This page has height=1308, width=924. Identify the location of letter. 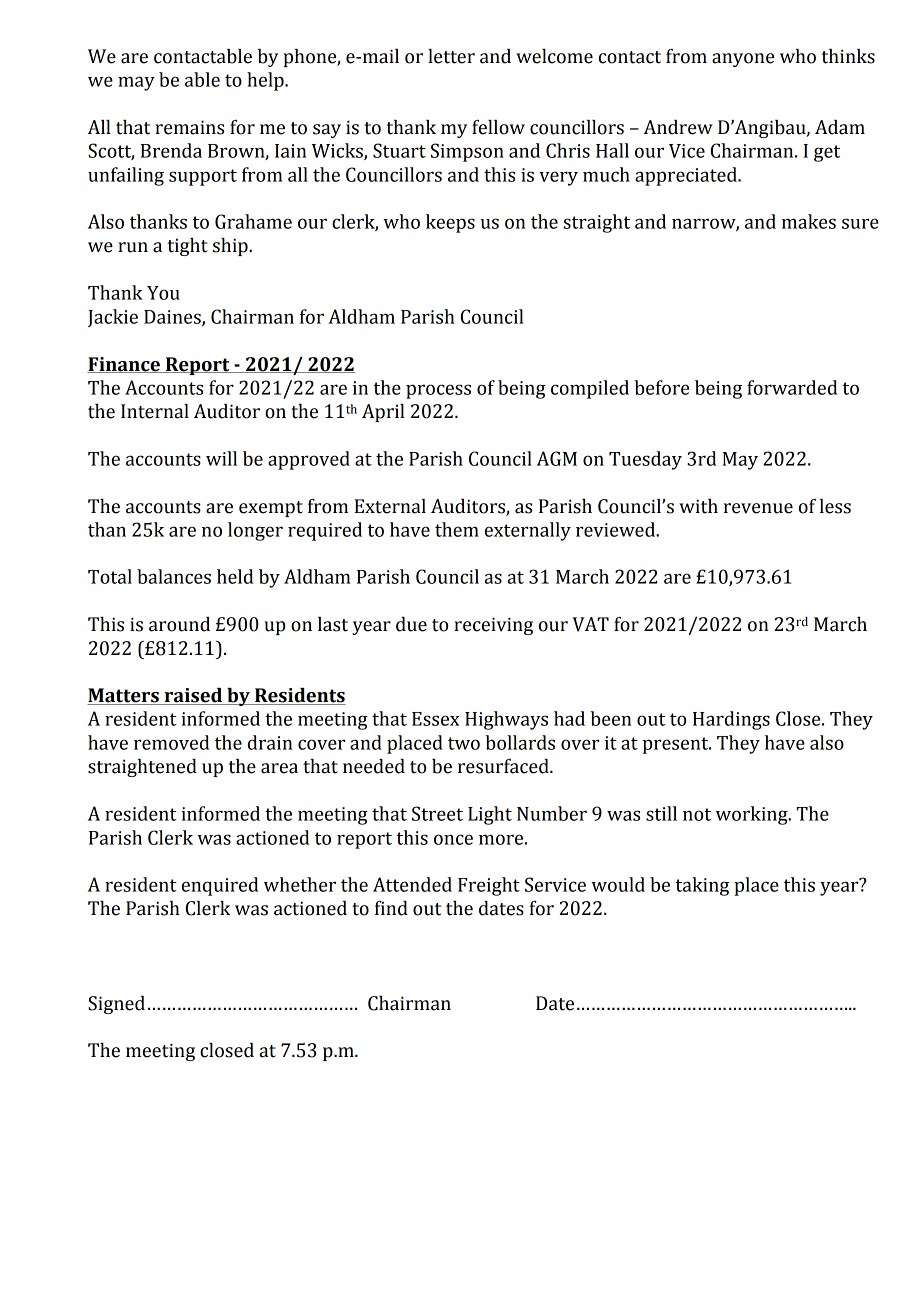
(451, 56).
